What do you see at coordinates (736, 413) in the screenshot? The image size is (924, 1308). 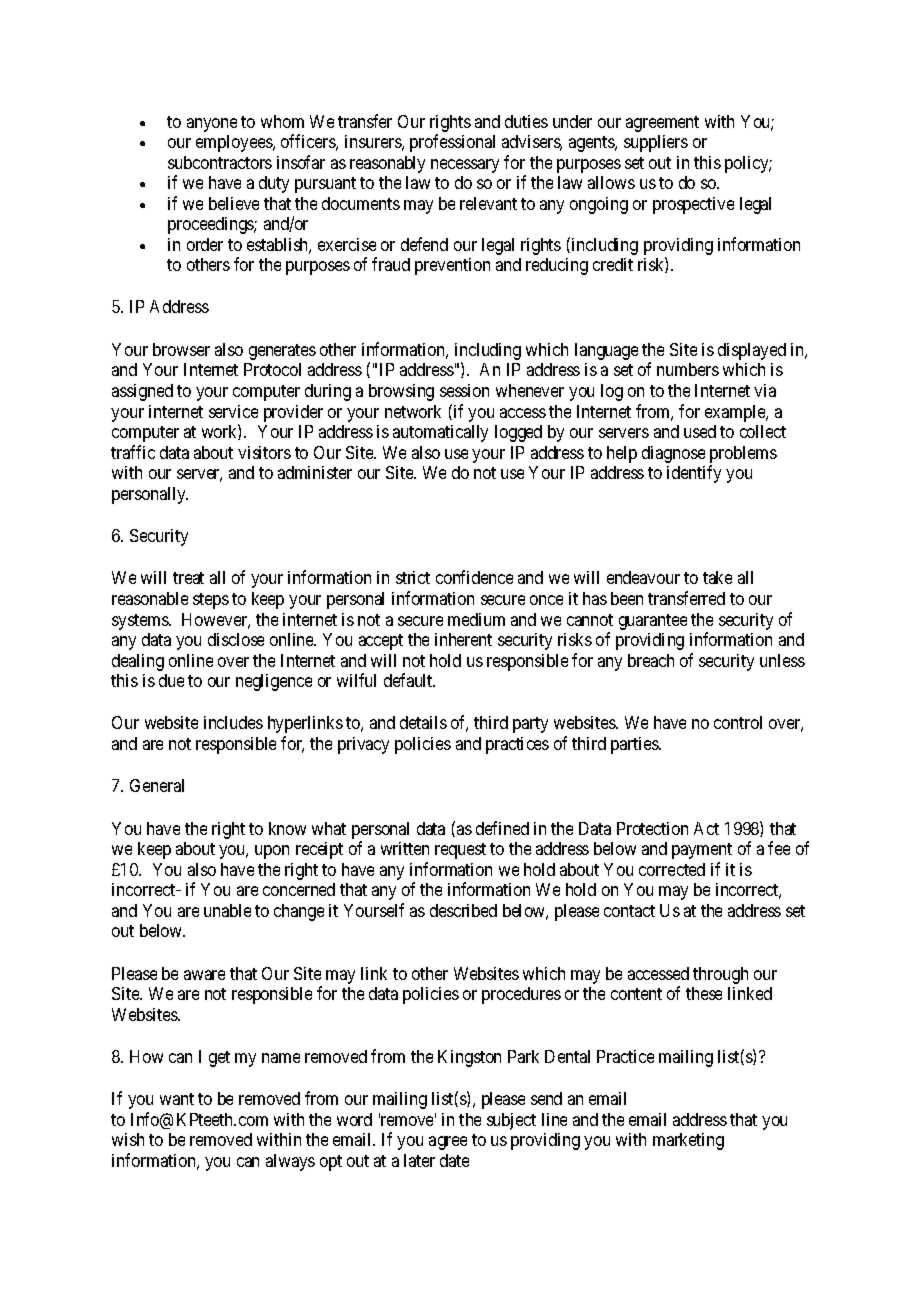 I see `example` at bounding box center [736, 413].
